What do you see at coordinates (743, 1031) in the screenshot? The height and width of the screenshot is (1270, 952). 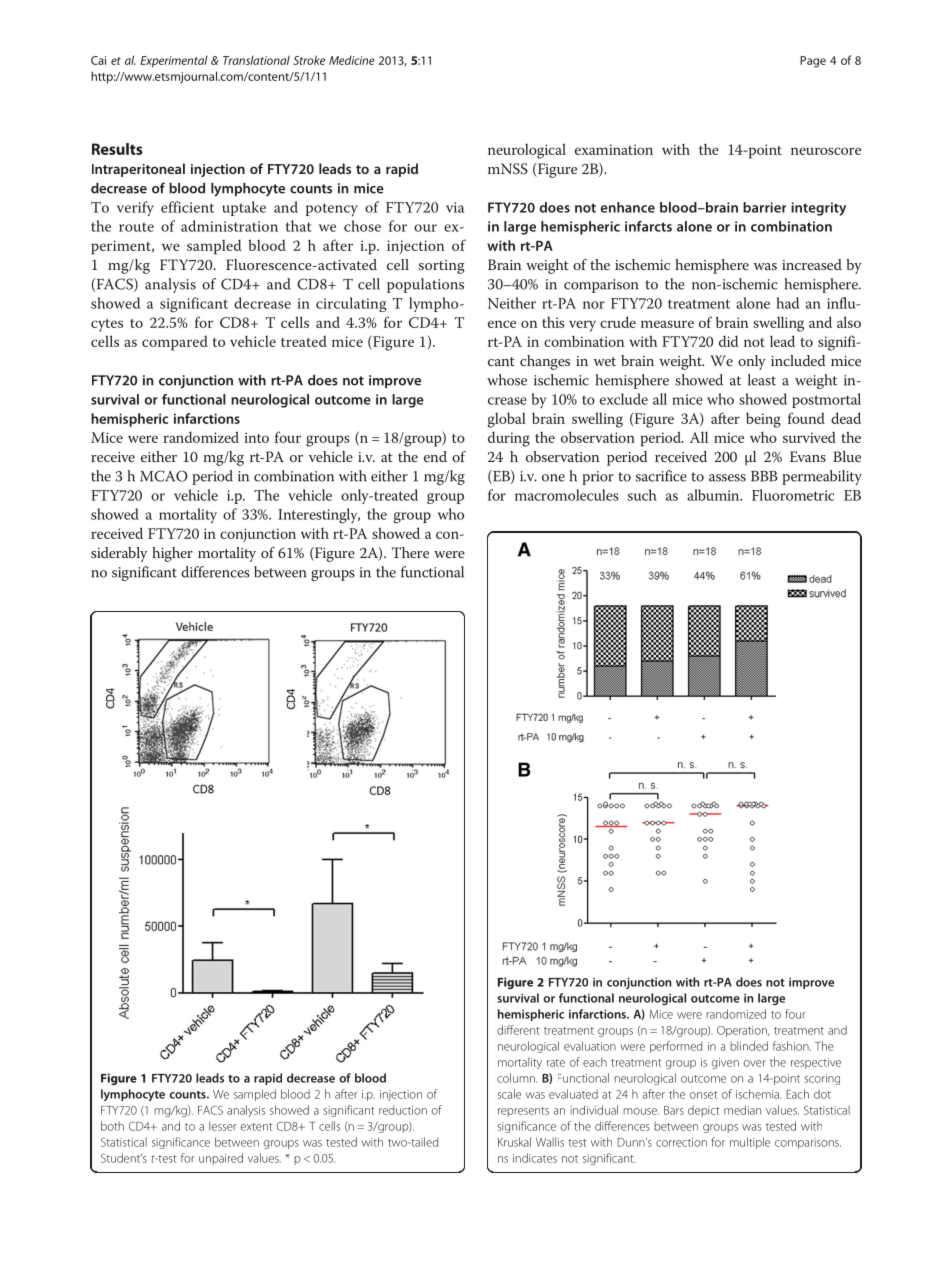 I see `Operation` at bounding box center [743, 1031].
